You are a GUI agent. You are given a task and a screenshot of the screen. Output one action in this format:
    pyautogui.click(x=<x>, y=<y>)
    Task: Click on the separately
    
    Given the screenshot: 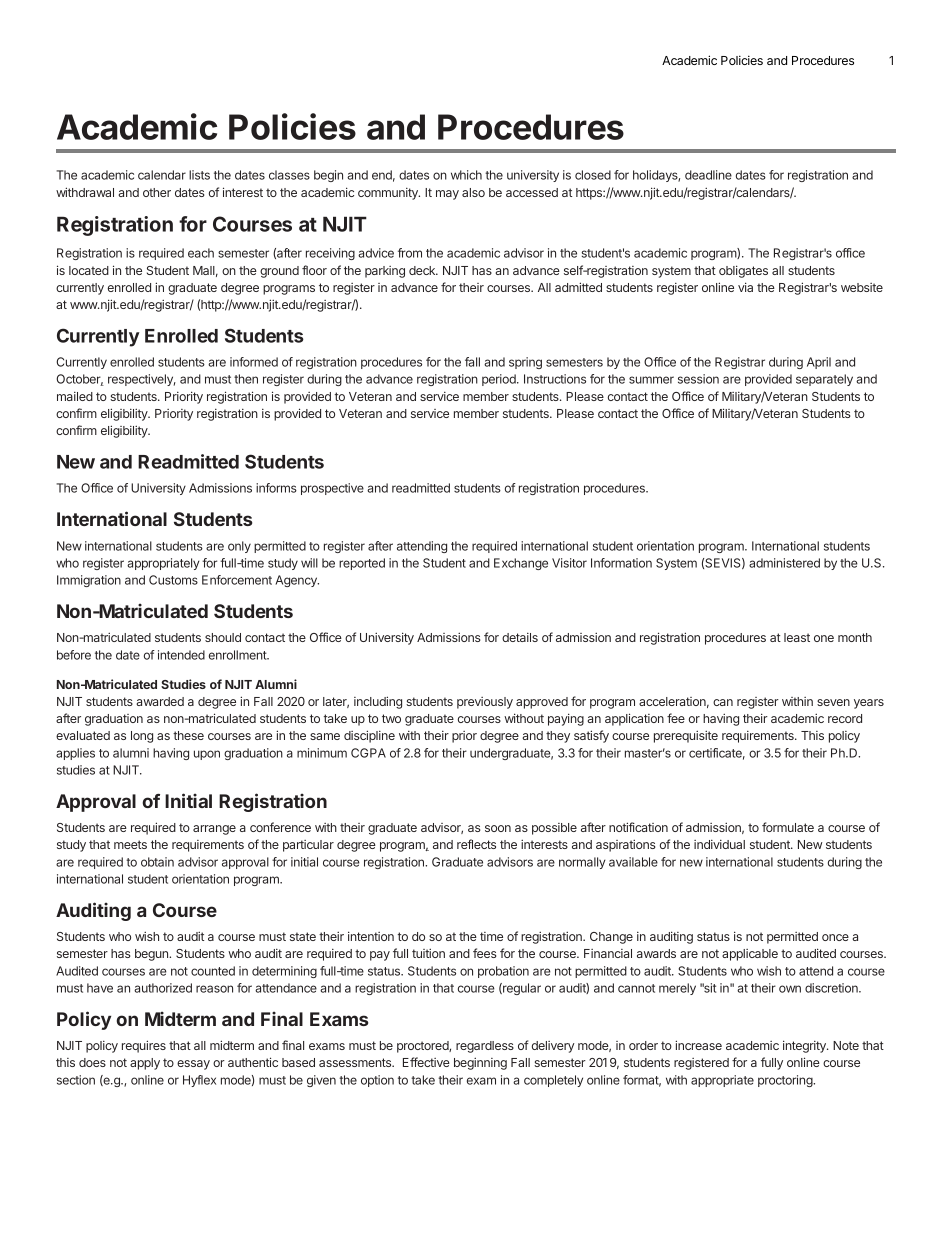 What is the action you would take?
    pyautogui.click(x=824, y=380)
